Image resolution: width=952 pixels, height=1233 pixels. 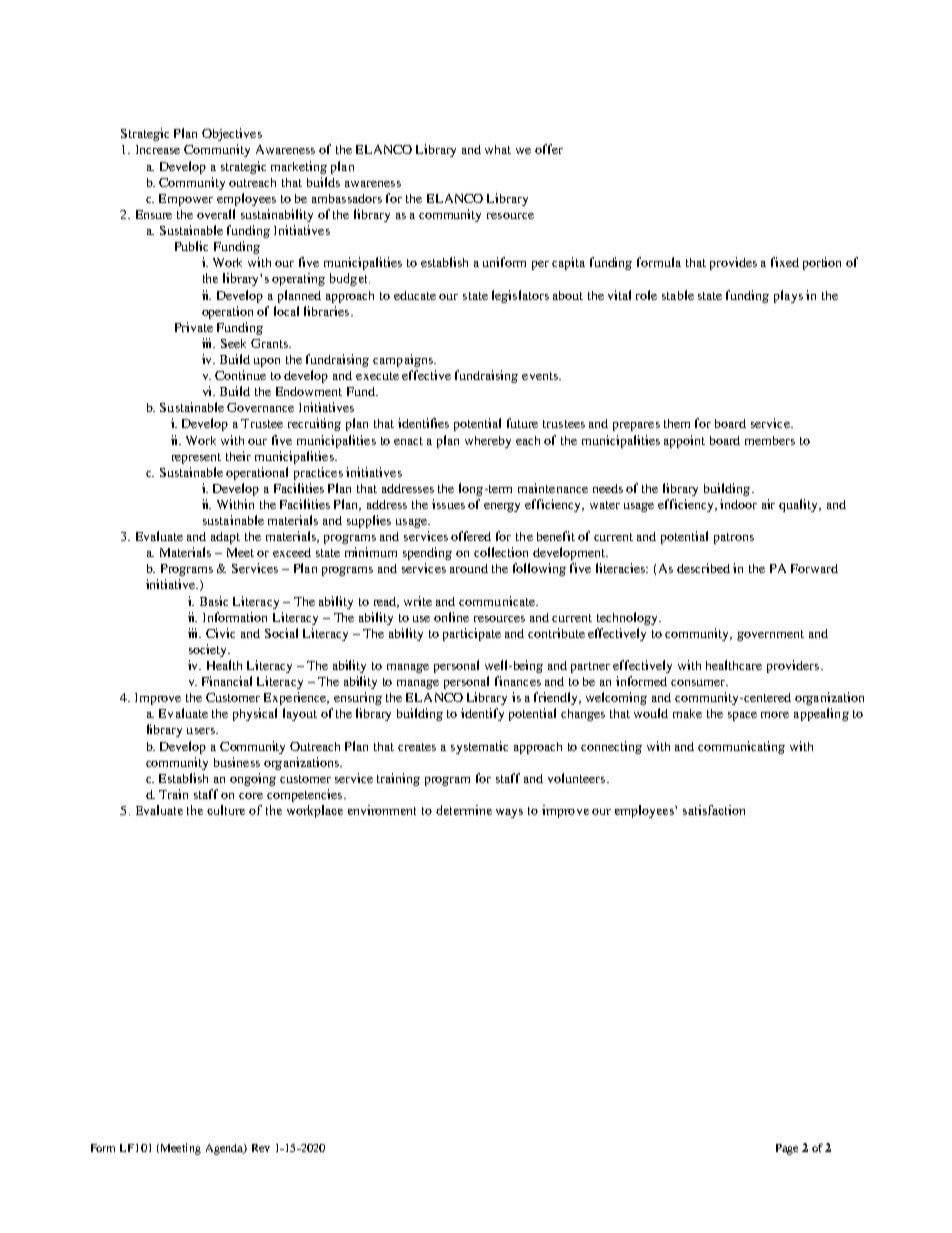 I want to click on satisfaction, so click(x=714, y=810).
